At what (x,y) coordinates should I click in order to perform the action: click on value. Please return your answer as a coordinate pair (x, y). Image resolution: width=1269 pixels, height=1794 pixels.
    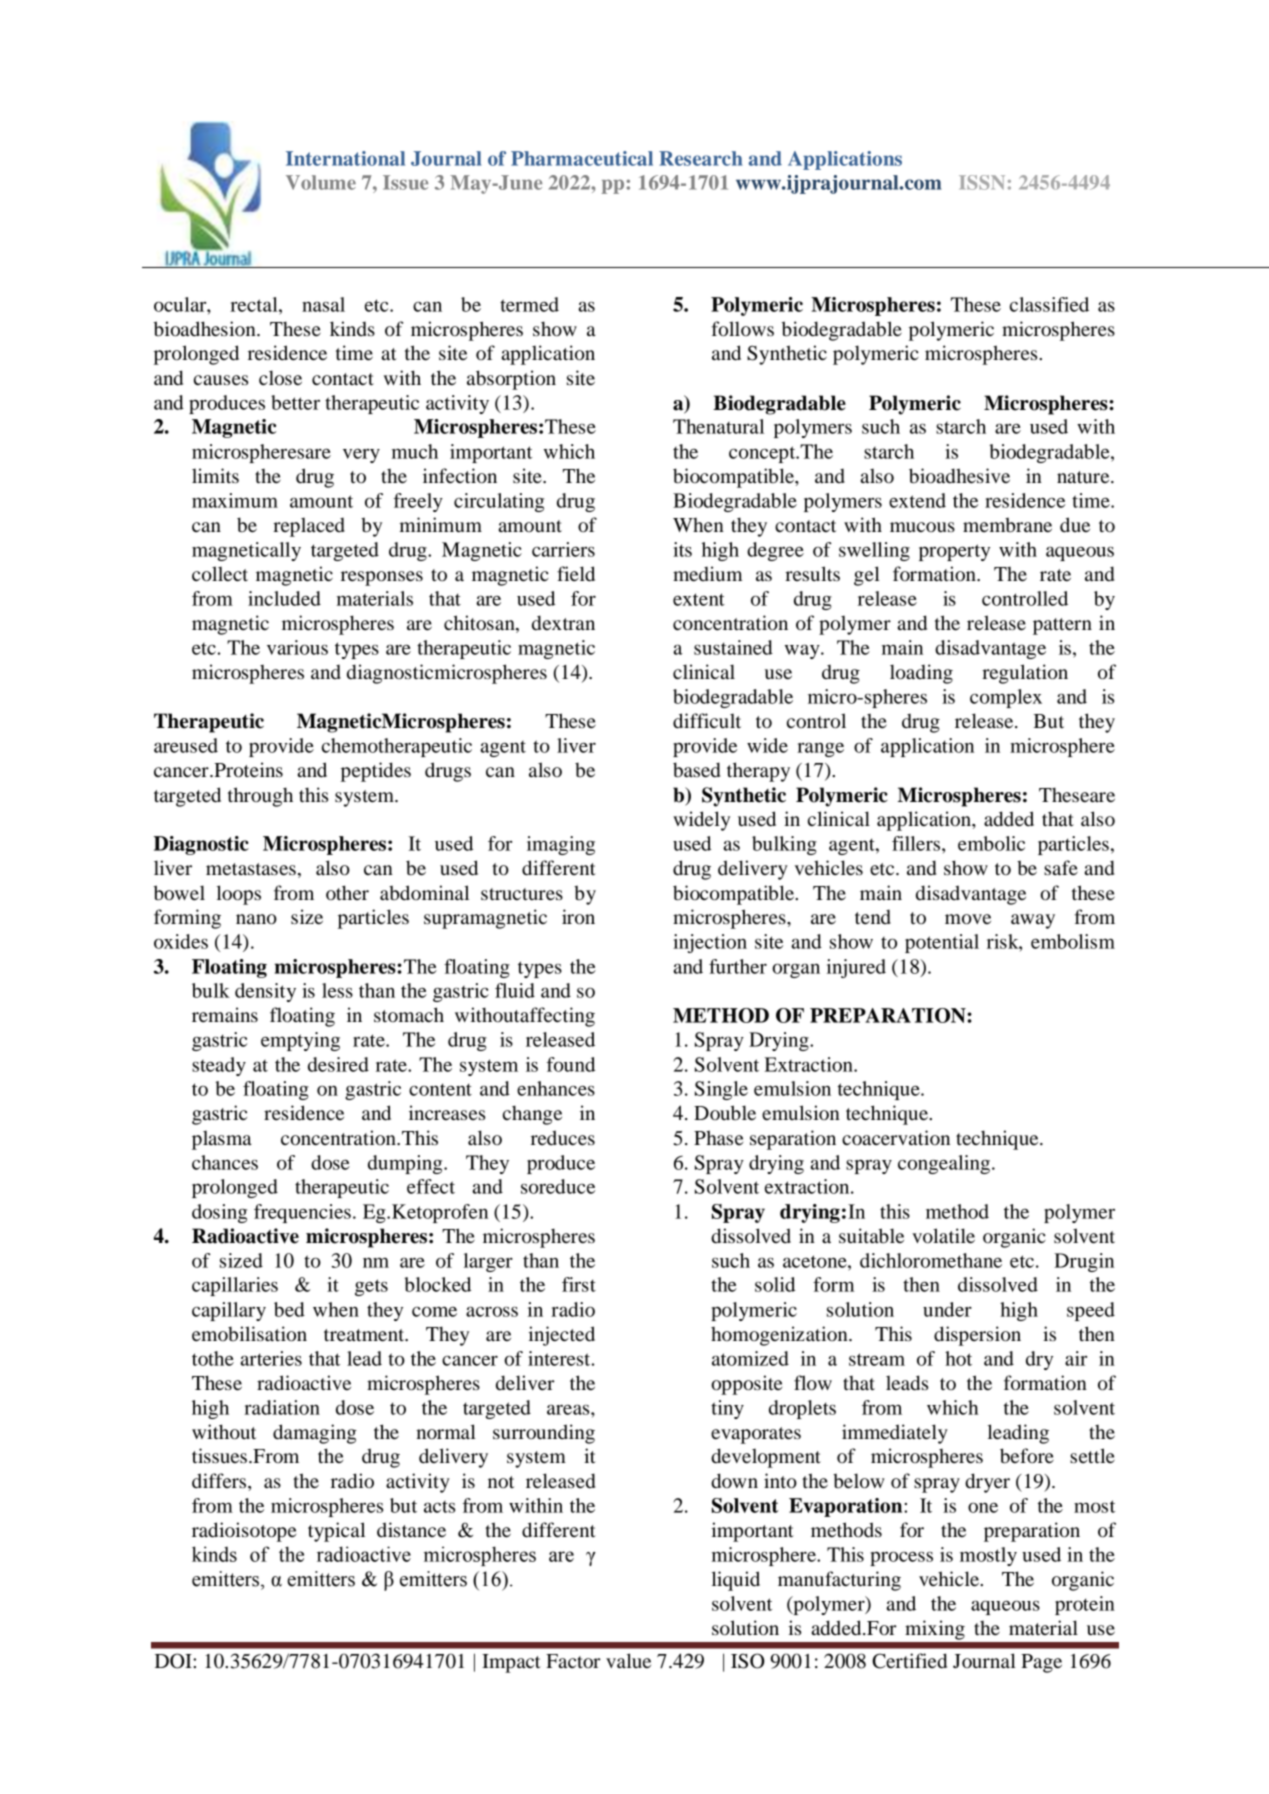
    Looking at the image, I should click on (628, 1660).
